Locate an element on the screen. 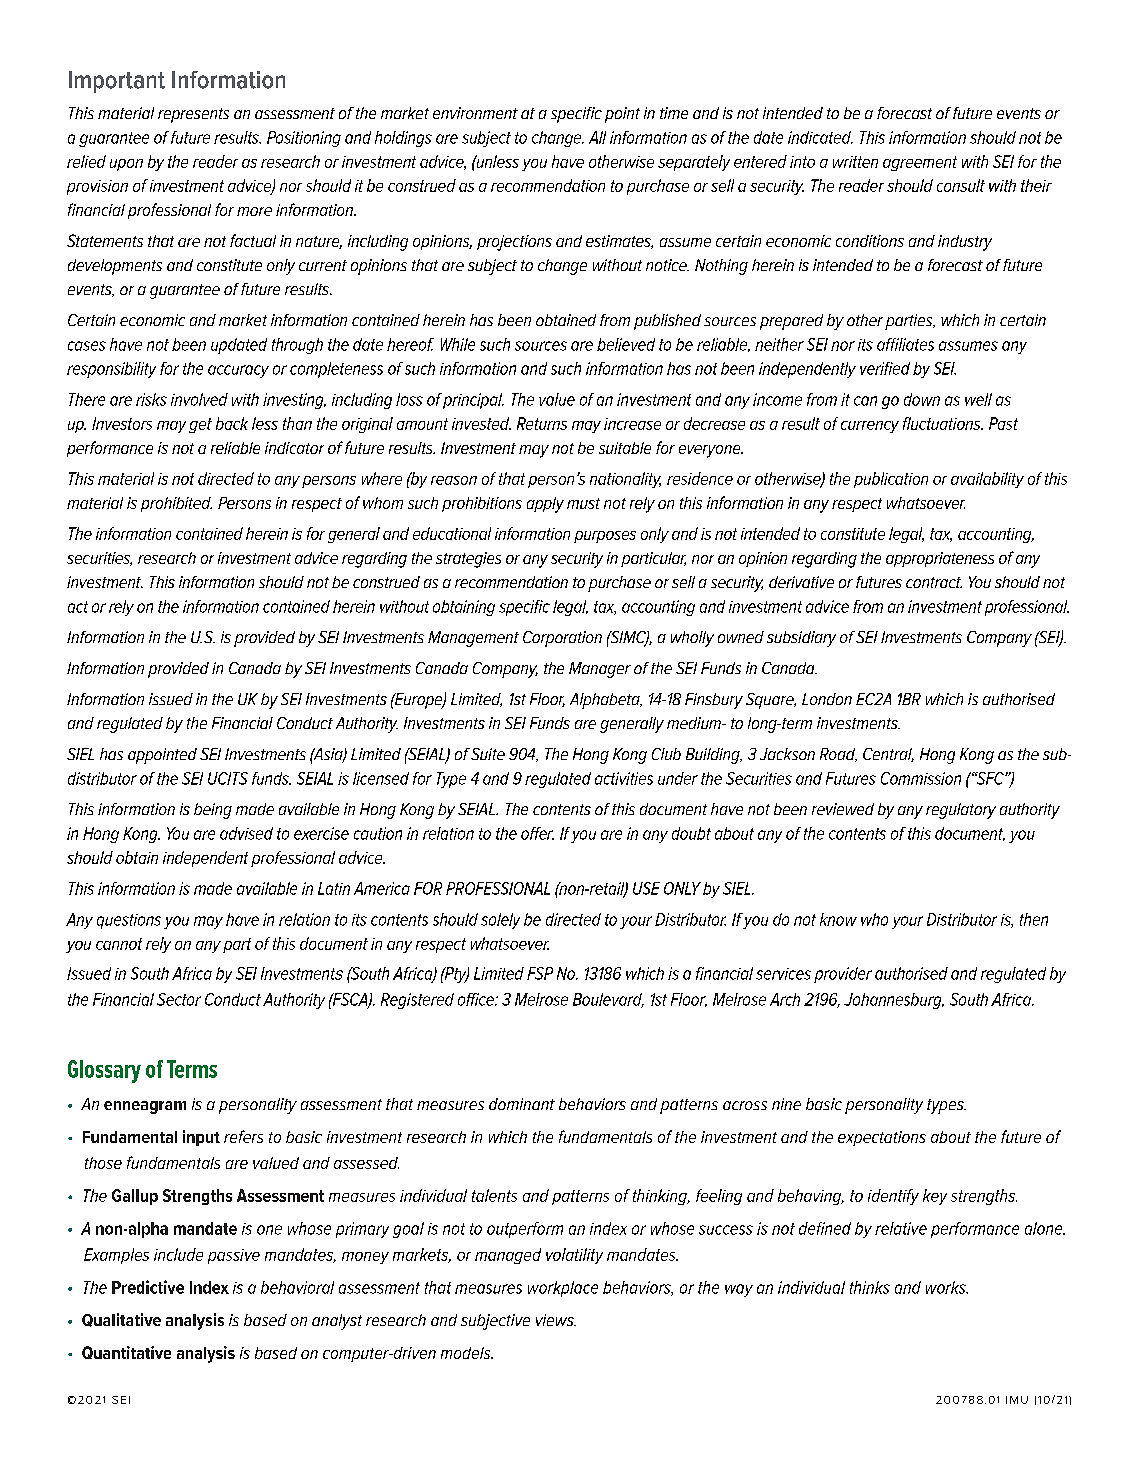  questions is located at coordinates (129, 921).
